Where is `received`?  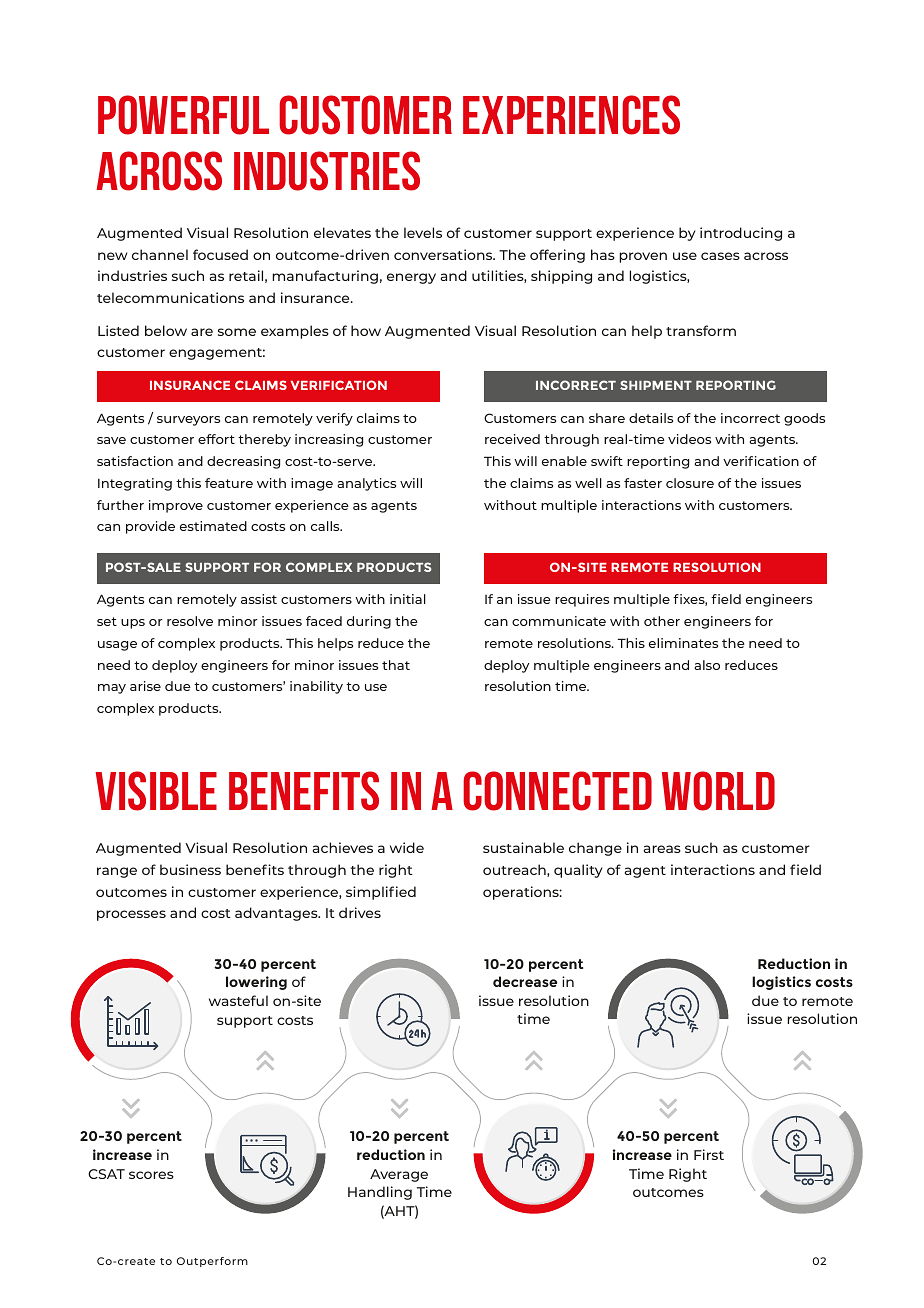
received is located at coordinates (512, 439).
